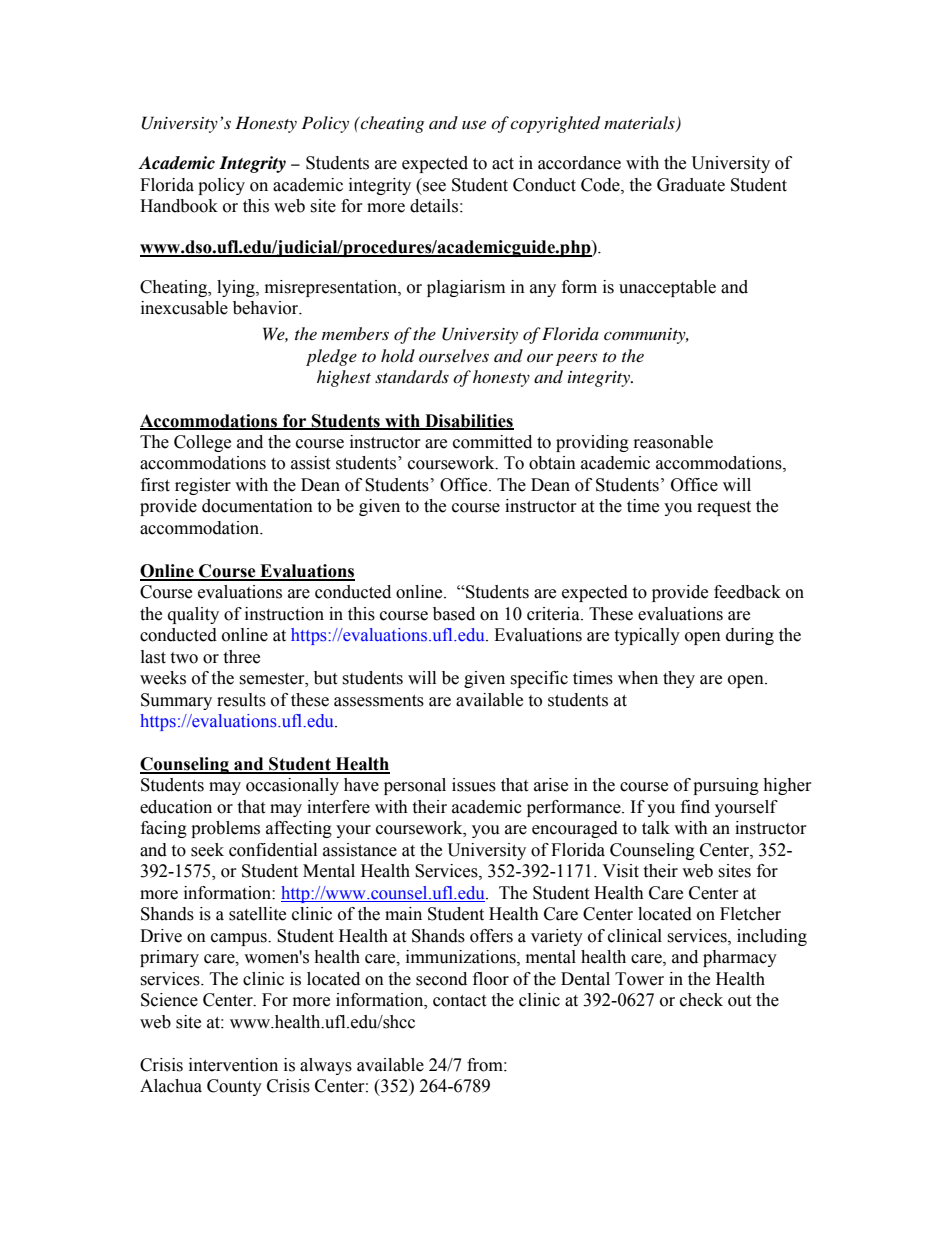 The image size is (952, 1233). Describe the element at coordinates (202, 443) in the screenshot. I see `College` at that location.
